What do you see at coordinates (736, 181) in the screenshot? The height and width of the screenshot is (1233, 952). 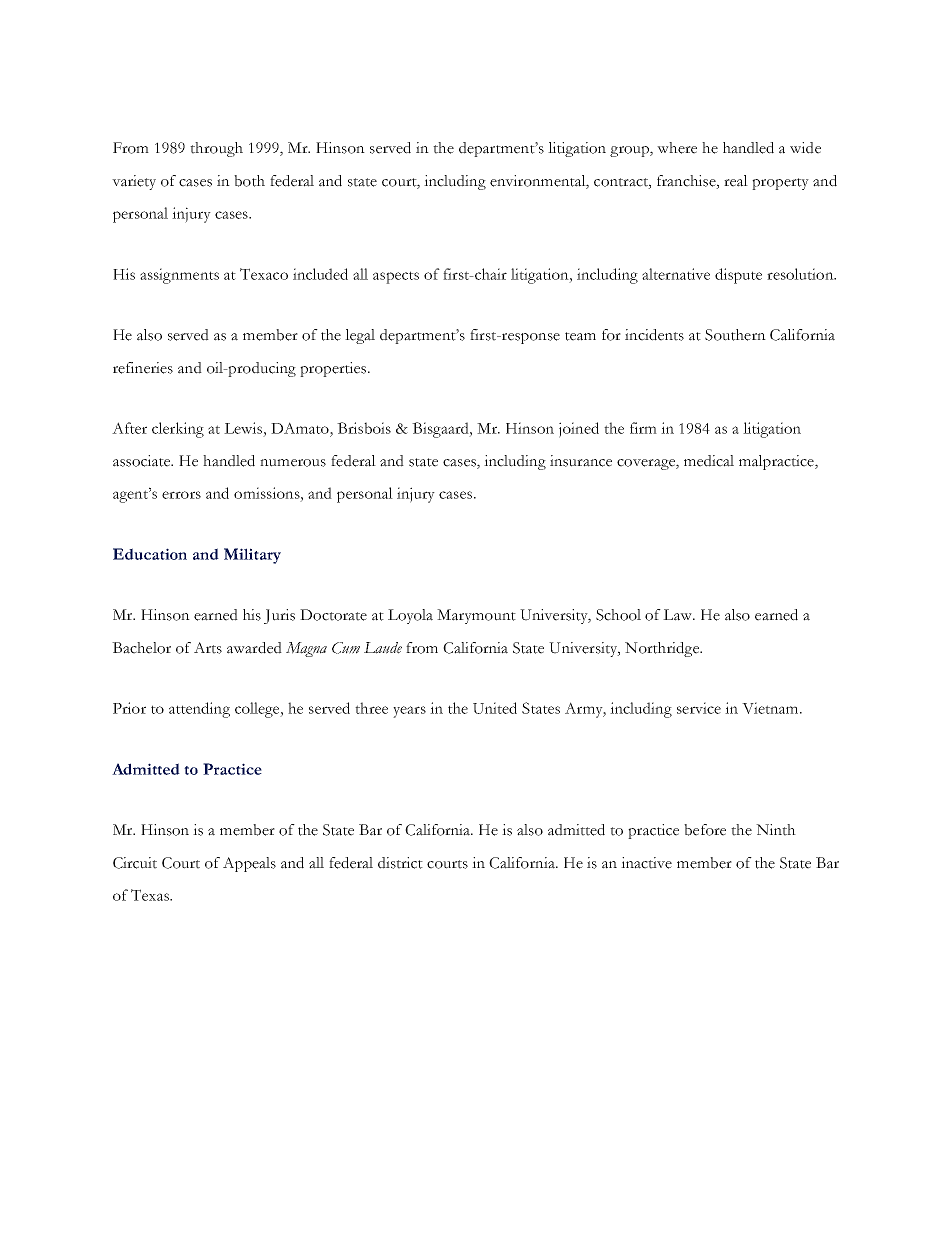 I see `real` at bounding box center [736, 181].
